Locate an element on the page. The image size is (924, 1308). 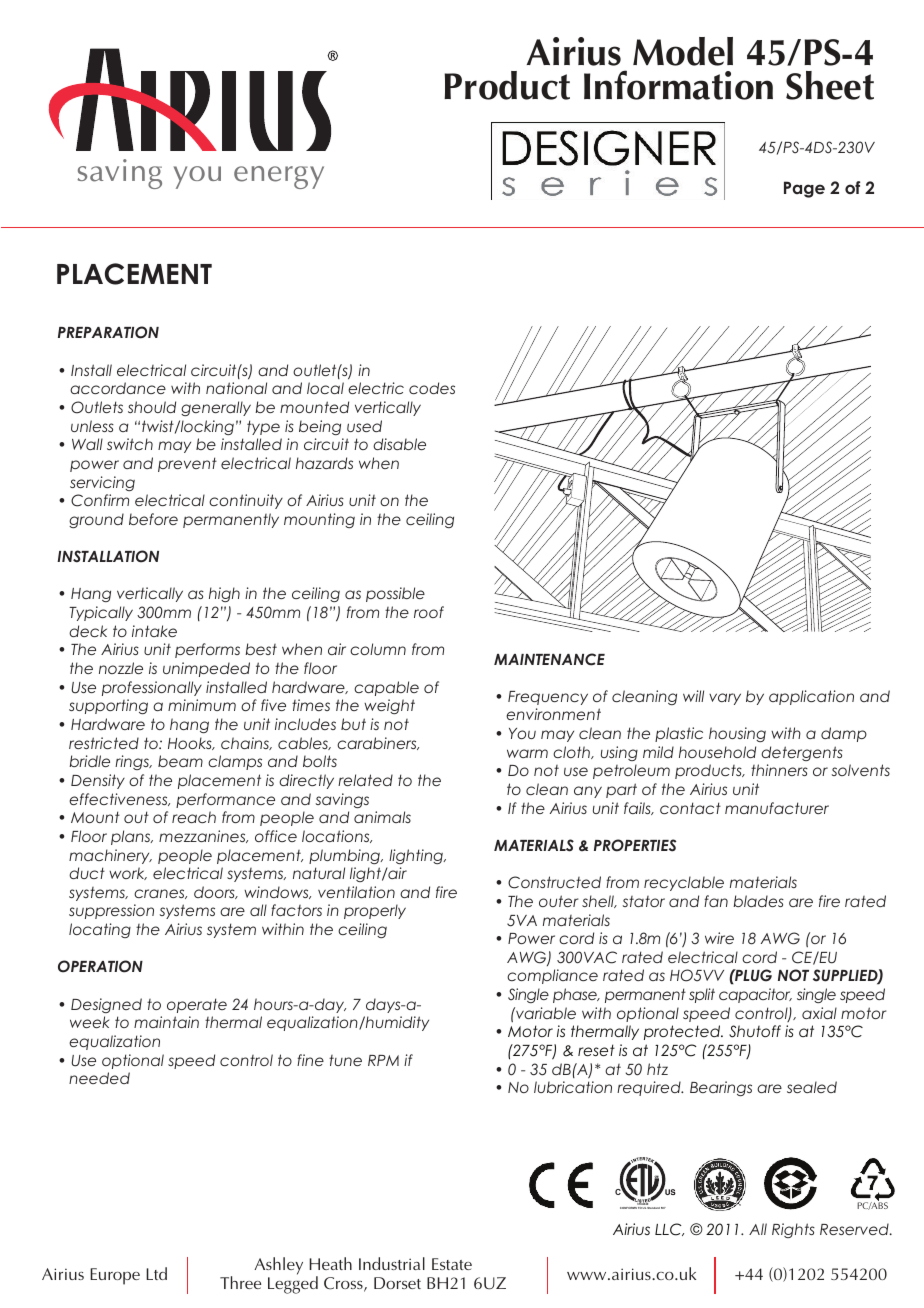
Ltd is located at coordinates (156, 1273).
